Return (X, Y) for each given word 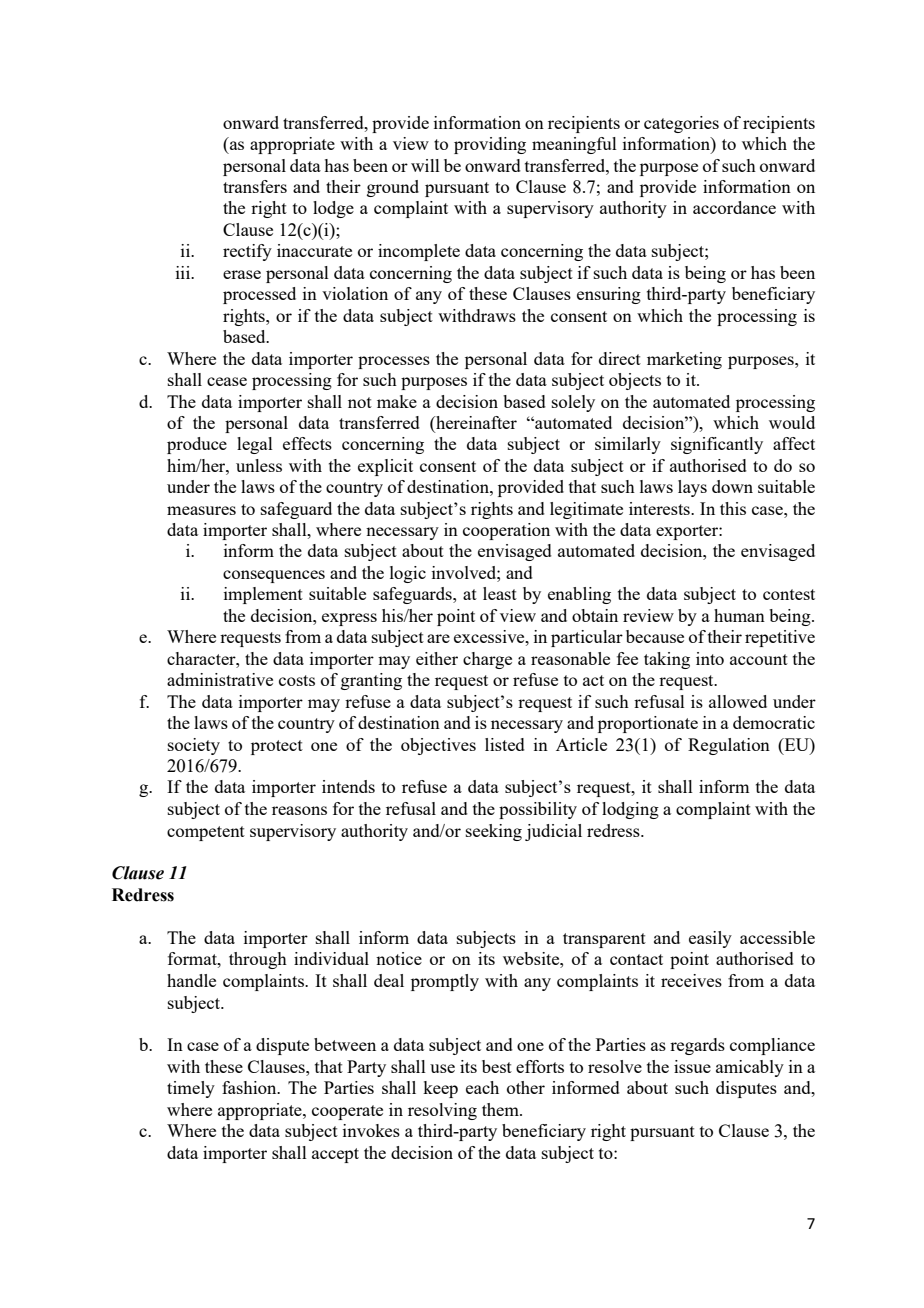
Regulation (729, 746)
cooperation (506, 531)
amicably (750, 1068)
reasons (299, 810)
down (732, 486)
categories (681, 124)
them (501, 1109)
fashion (250, 1087)
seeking (494, 832)
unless (259, 465)
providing (490, 145)
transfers (255, 186)
